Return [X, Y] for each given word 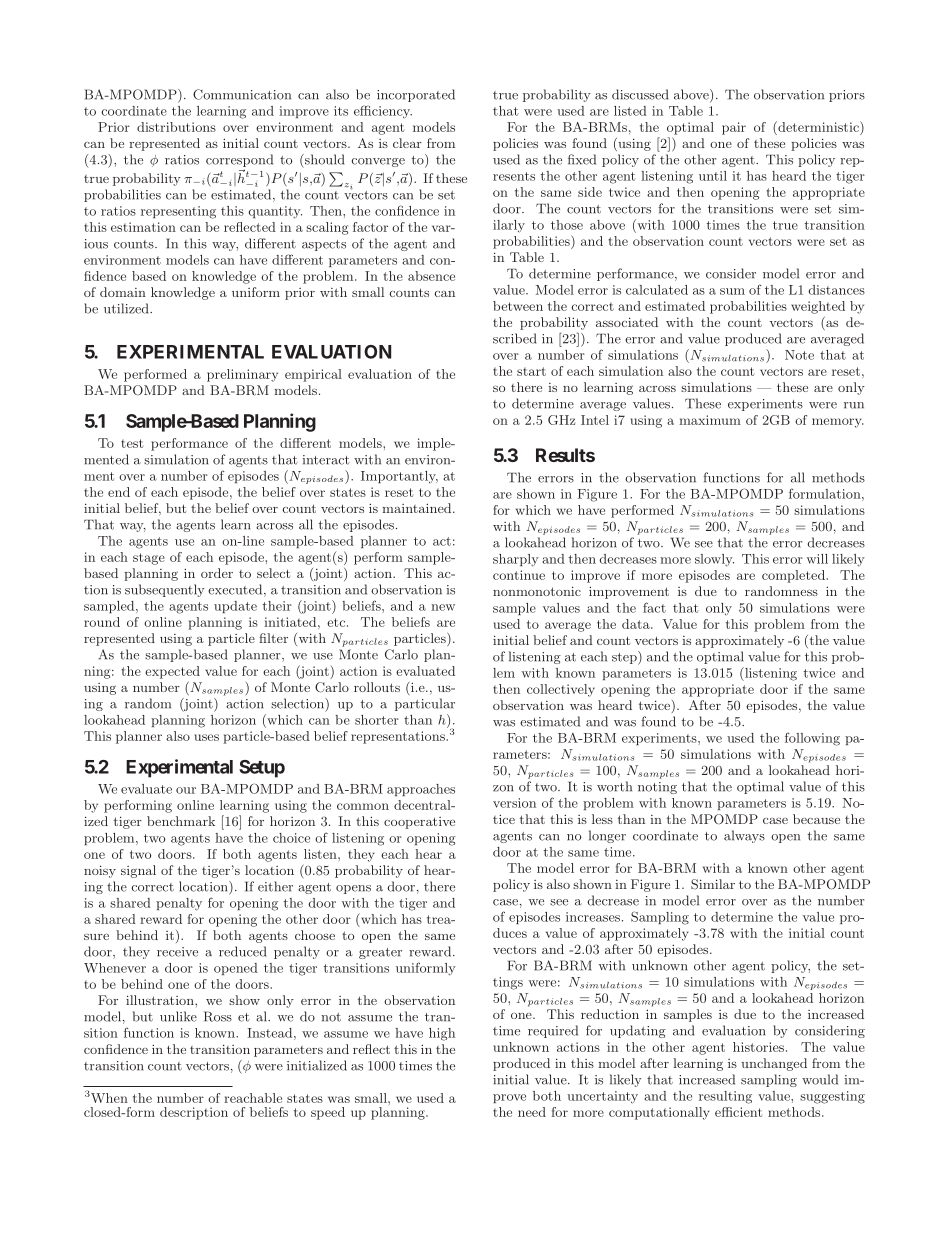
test [132, 443]
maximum [710, 420]
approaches [421, 790]
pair [734, 128]
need [532, 1112]
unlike [178, 1016]
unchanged [774, 1064]
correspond [239, 162]
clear [407, 143]
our [186, 790]
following [812, 739]
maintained [418, 508]
